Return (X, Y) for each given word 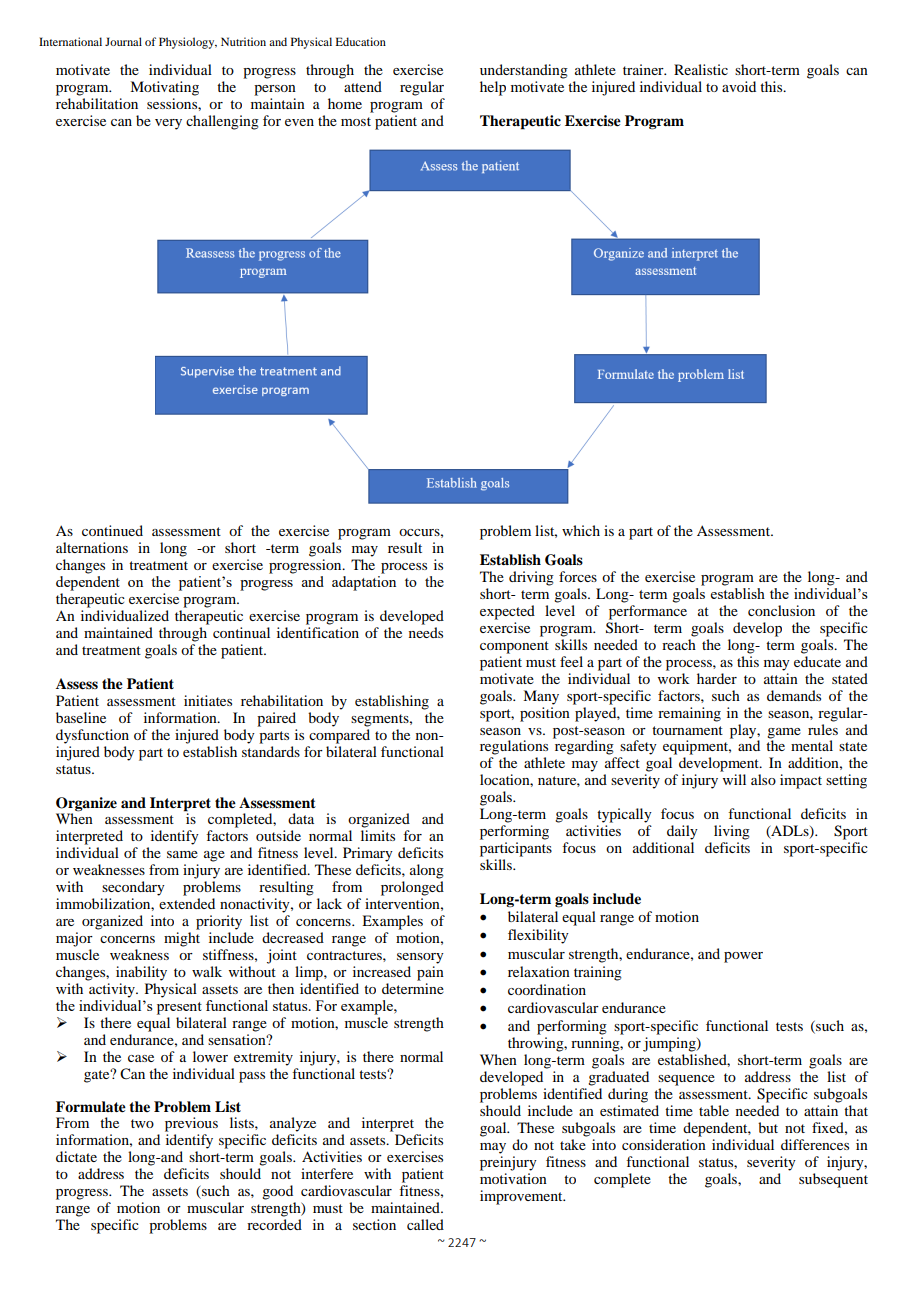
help (493, 88)
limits (378, 835)
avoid (739, 86)
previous (191, 1124)
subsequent (833, 1180)
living (732, 832)
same (182, 854)
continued (112, 530)
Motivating (164, 88)
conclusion (781, 610)
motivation (513, 1178)
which (581, 530)
